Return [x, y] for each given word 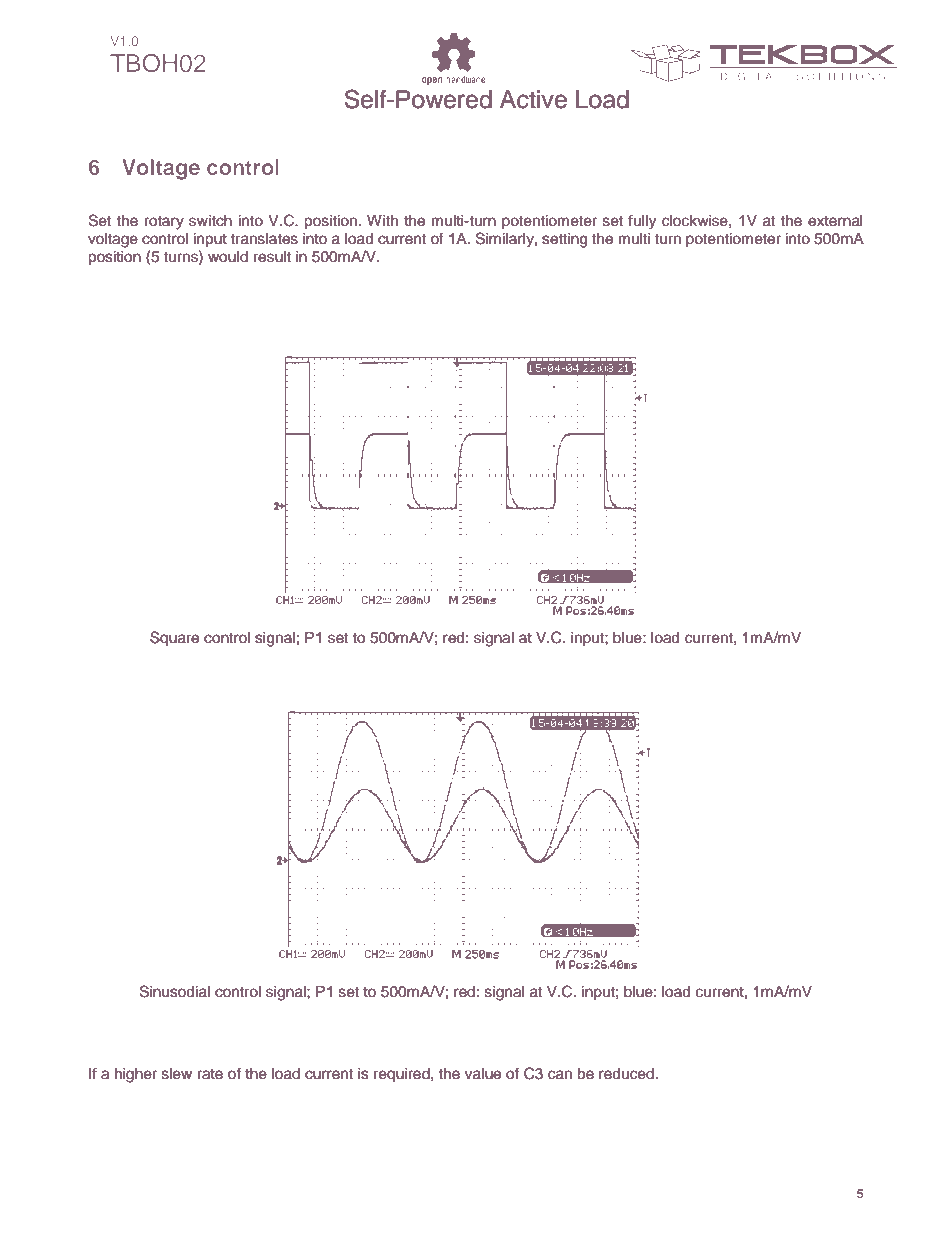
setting [564, 240]
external [835, 221]
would [228, 257]
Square [174, 638]
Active [533, 99]
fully [642, 222]
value [483, 1074]
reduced [626, 1074]
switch [210, 221]
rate [210, 1074]
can [560, 1075]
